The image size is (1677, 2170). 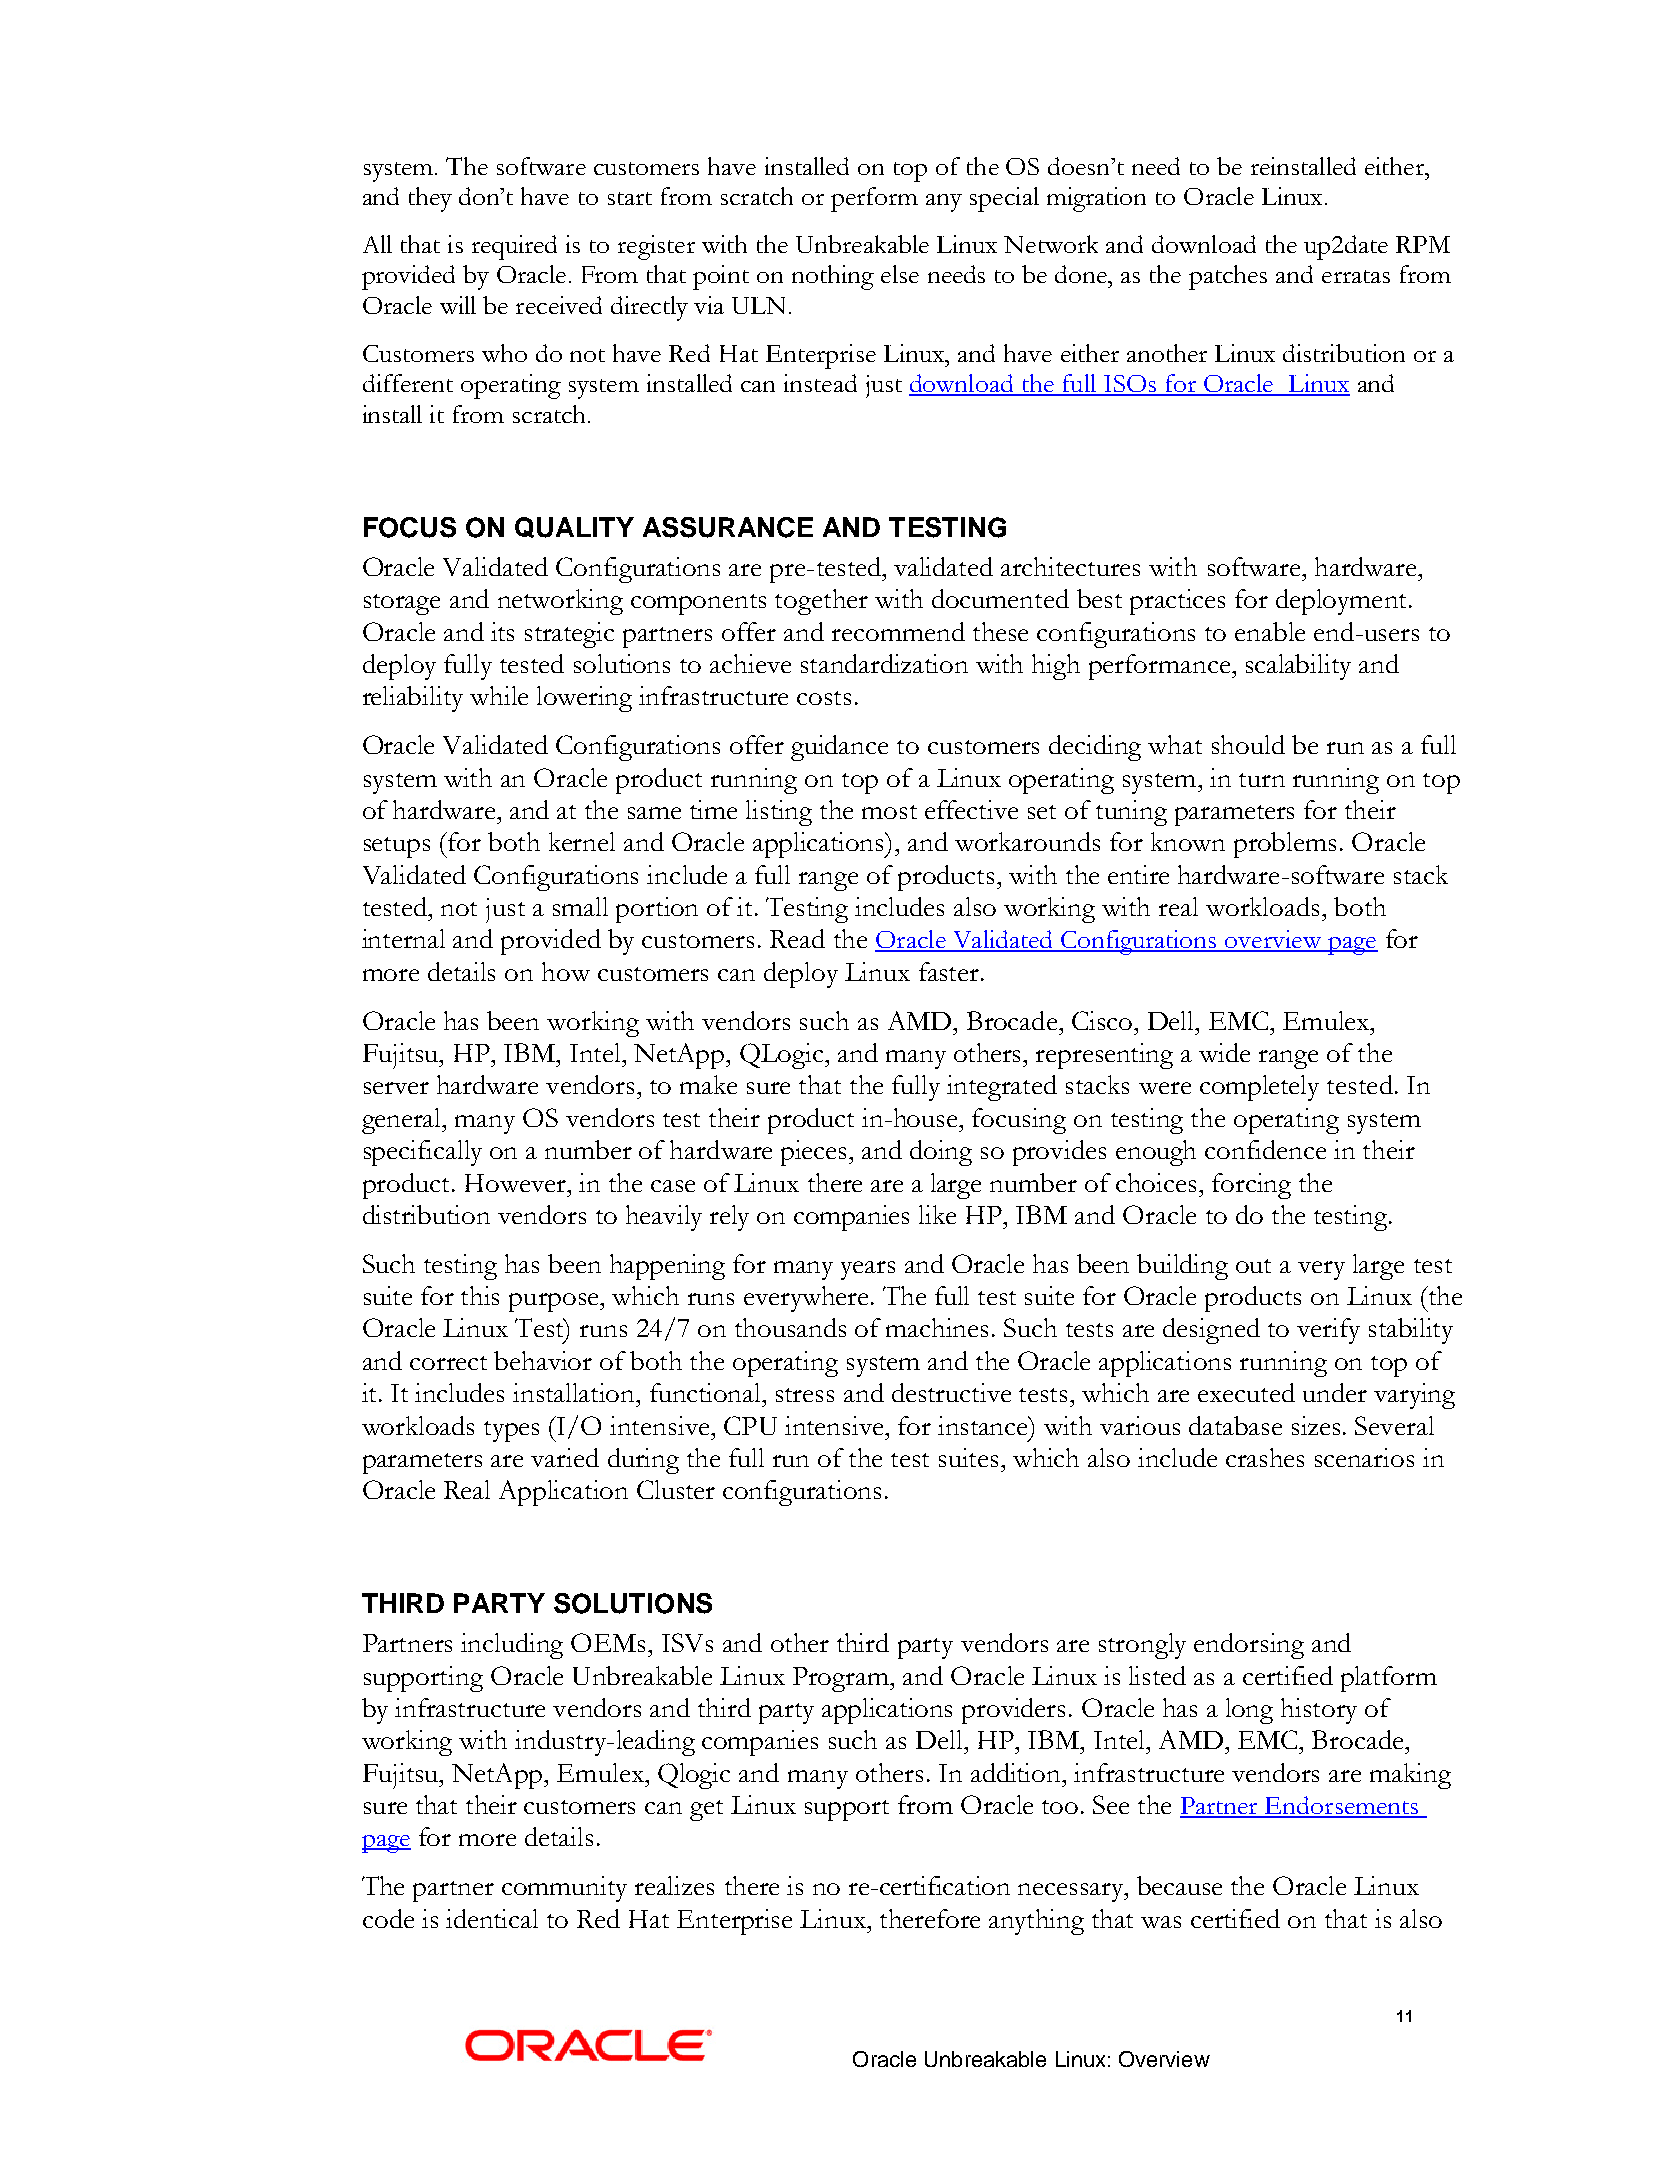 What do you see at coordinates (514, 247) in the image?
I see `required` at bounding box center [514, 247].
